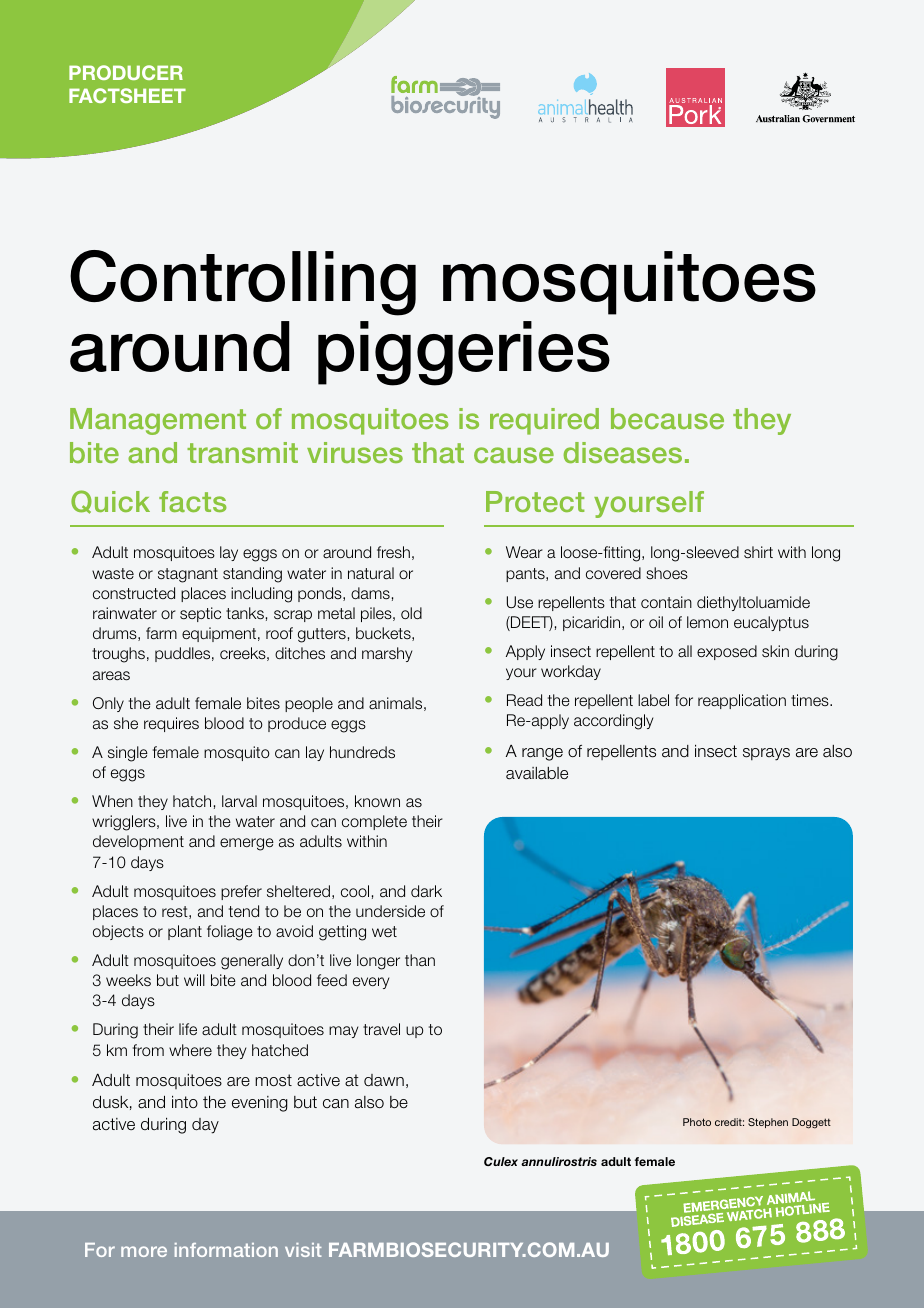  What do you see at coordinates (243, 283) in the screenshot?
I see `Controlling` at bounding box center [243, 283].
